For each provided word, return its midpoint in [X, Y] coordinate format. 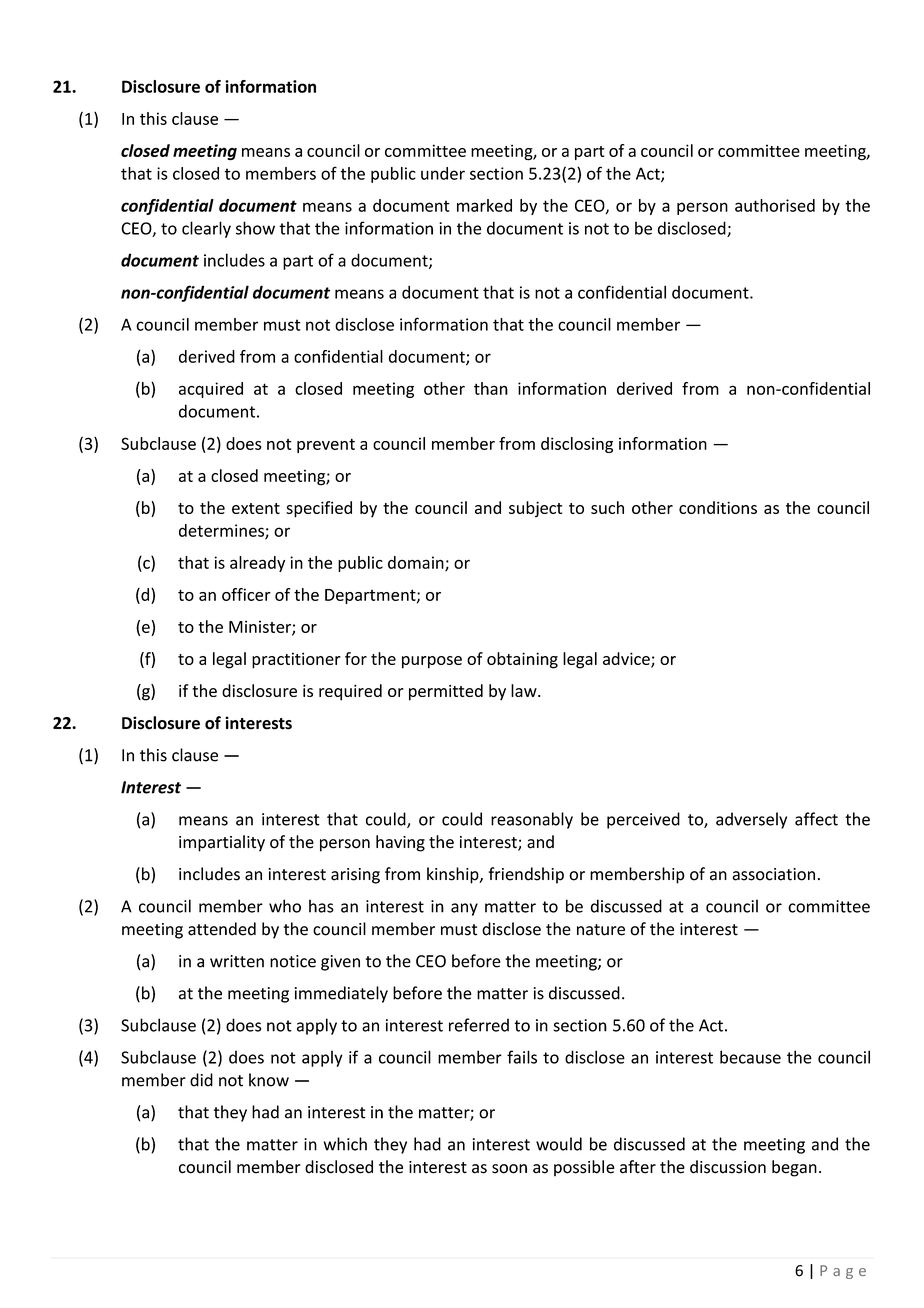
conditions [718, 507]
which [345, 1144]
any [464, 909]
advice [627, 660]
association [773, 874]
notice [293, 961]
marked [484, 205]
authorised [775, 205]
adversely [751, 820]
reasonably [532, 820]
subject [535, 509]
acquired [211, 390]
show [255, 228]
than [491, 388]
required [350, 692]
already [257, 564]
